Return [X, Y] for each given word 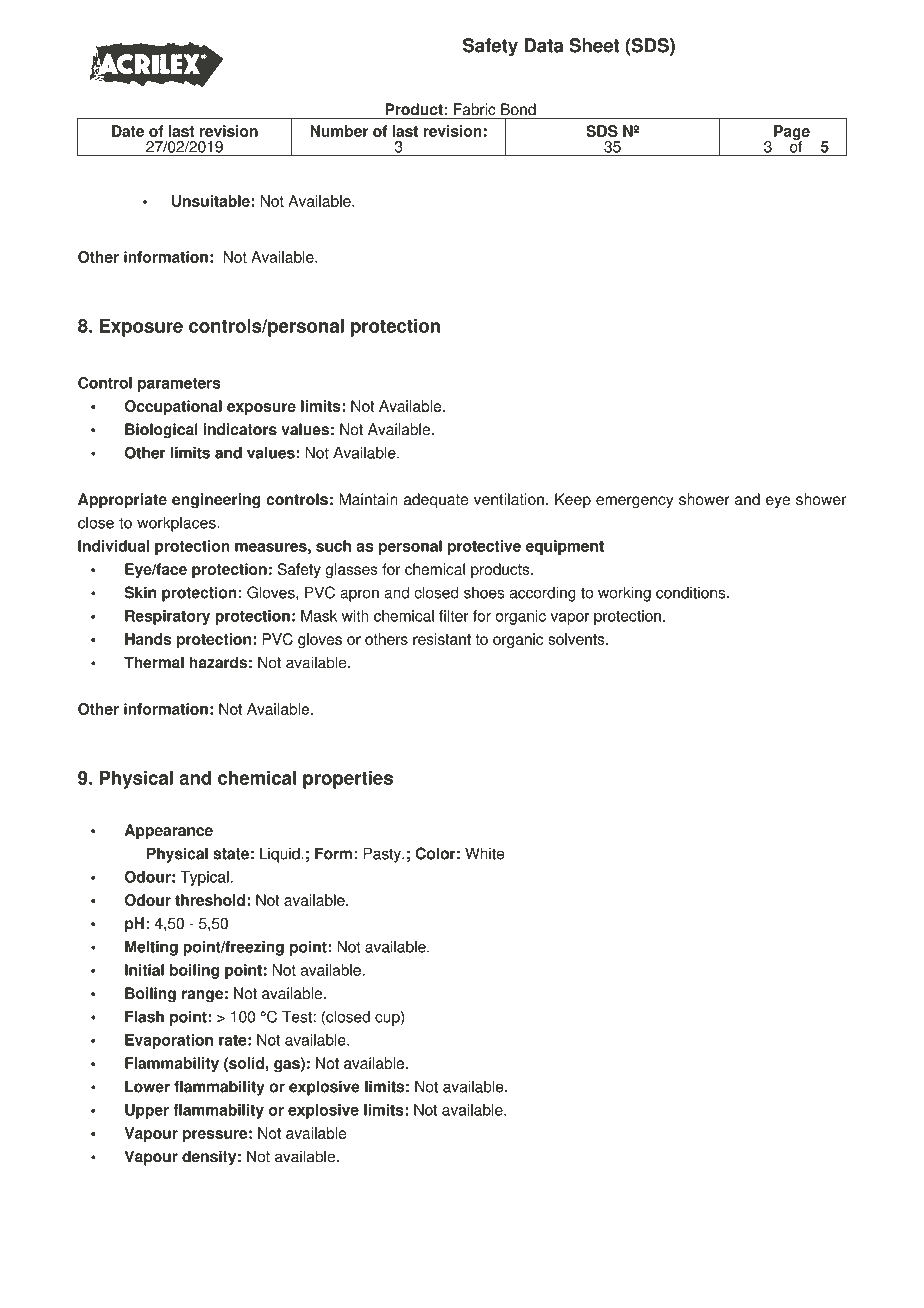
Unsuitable [211, 201]
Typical [205, 878]
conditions [692, 592]
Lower [147, 1086]
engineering [216, 501]
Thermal [154, 662]
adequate [436, 501]
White [484, 853]
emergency [635, 502]
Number [339, 131]
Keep [573, 501]
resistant [442, 639]
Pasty [383, 855]
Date [128, 131]
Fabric [475, 110]
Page [792, 134]
